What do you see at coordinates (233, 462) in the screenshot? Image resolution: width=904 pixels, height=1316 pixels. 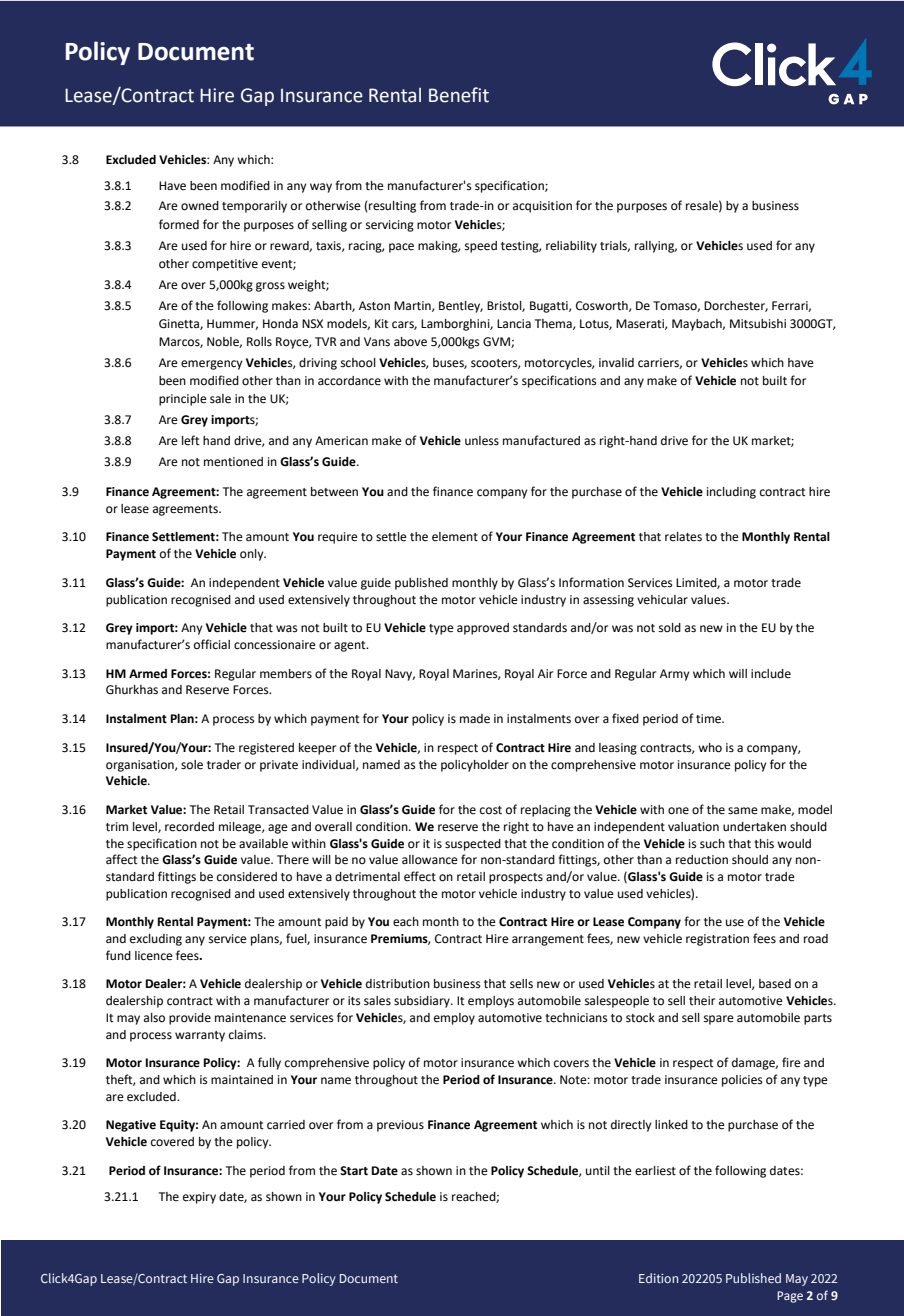 I see `mentioned` at bounding box center [233, 462].
